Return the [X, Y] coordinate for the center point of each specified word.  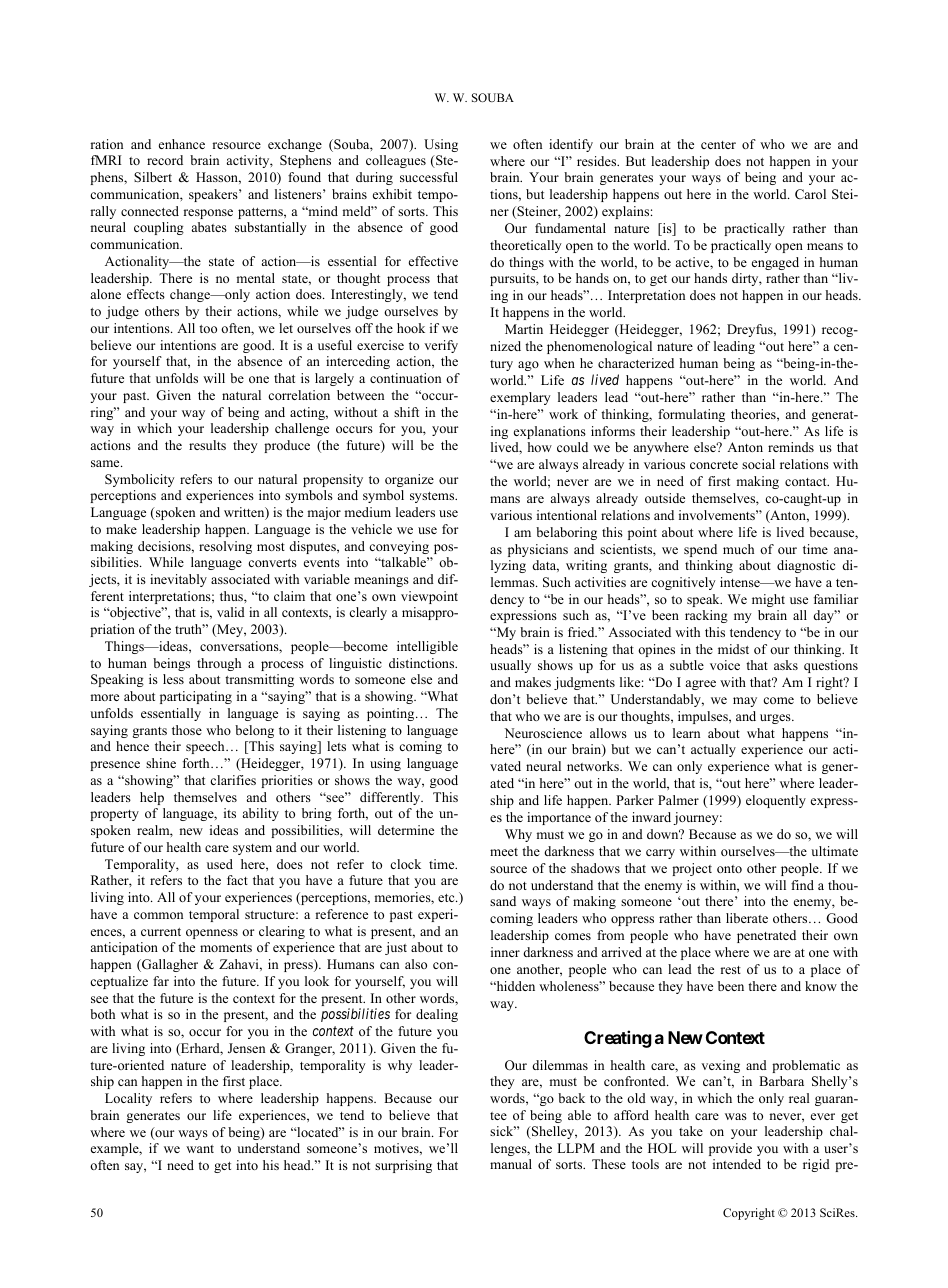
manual [511, 1164]
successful [429, 177]
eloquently [776, 801]
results [207, 445]
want [200, 1149]
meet [504, 852]
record [165, 160]
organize [409, 480]
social [758, 464]
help [152, 798]
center [718, 145]
